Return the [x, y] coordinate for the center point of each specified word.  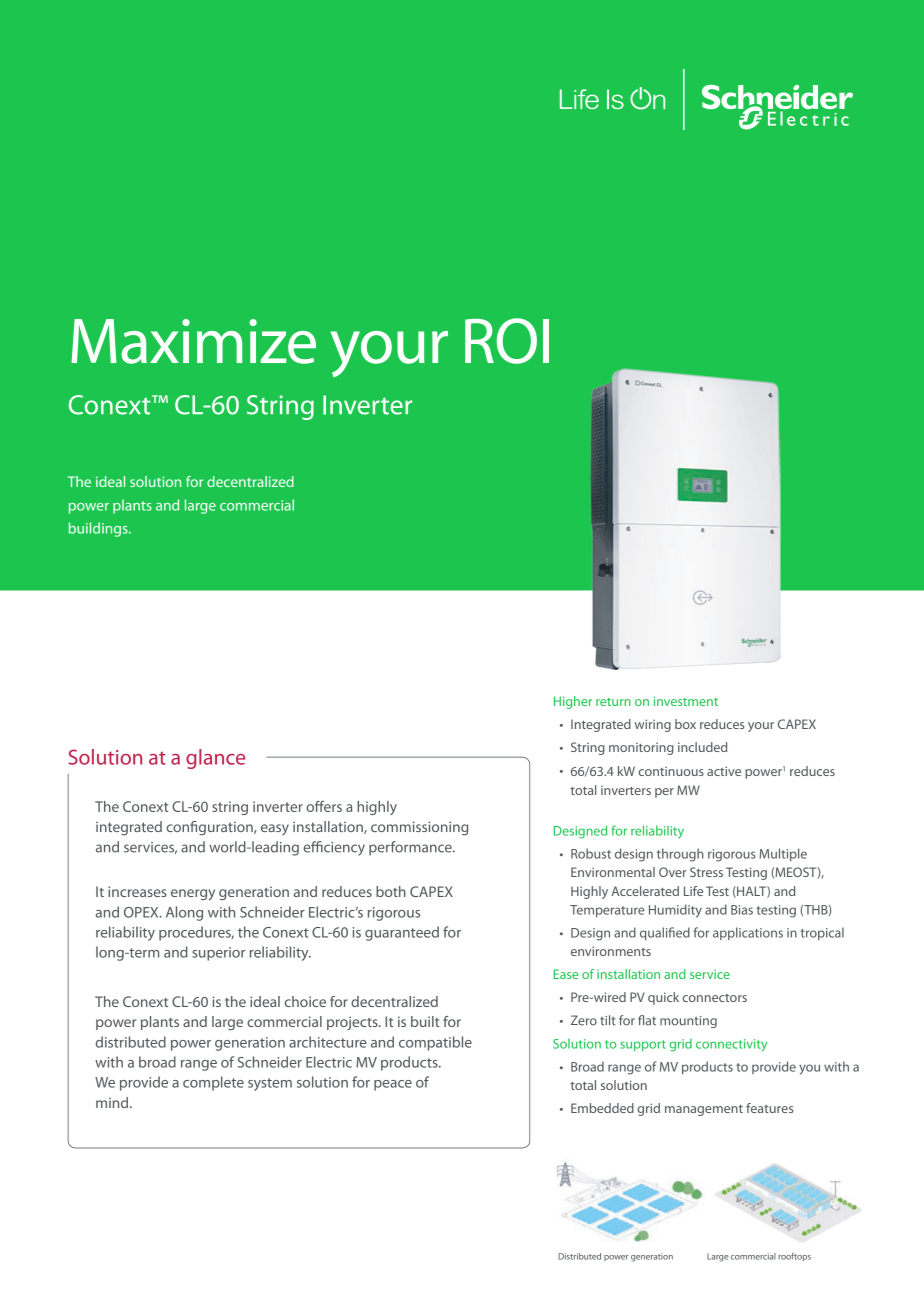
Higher [573, 702]
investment [686, 701]
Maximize [193, 341]
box [685, 724]
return [613, 702]
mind [113, 1102]
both [391, 891]
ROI [507, 341]
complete [213, 1083]
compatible [435, 1043]
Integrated [601, 725]
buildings [99, 529]
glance [215, 759]
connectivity [731, 1045]
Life [693, 891]
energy [193, 894]
